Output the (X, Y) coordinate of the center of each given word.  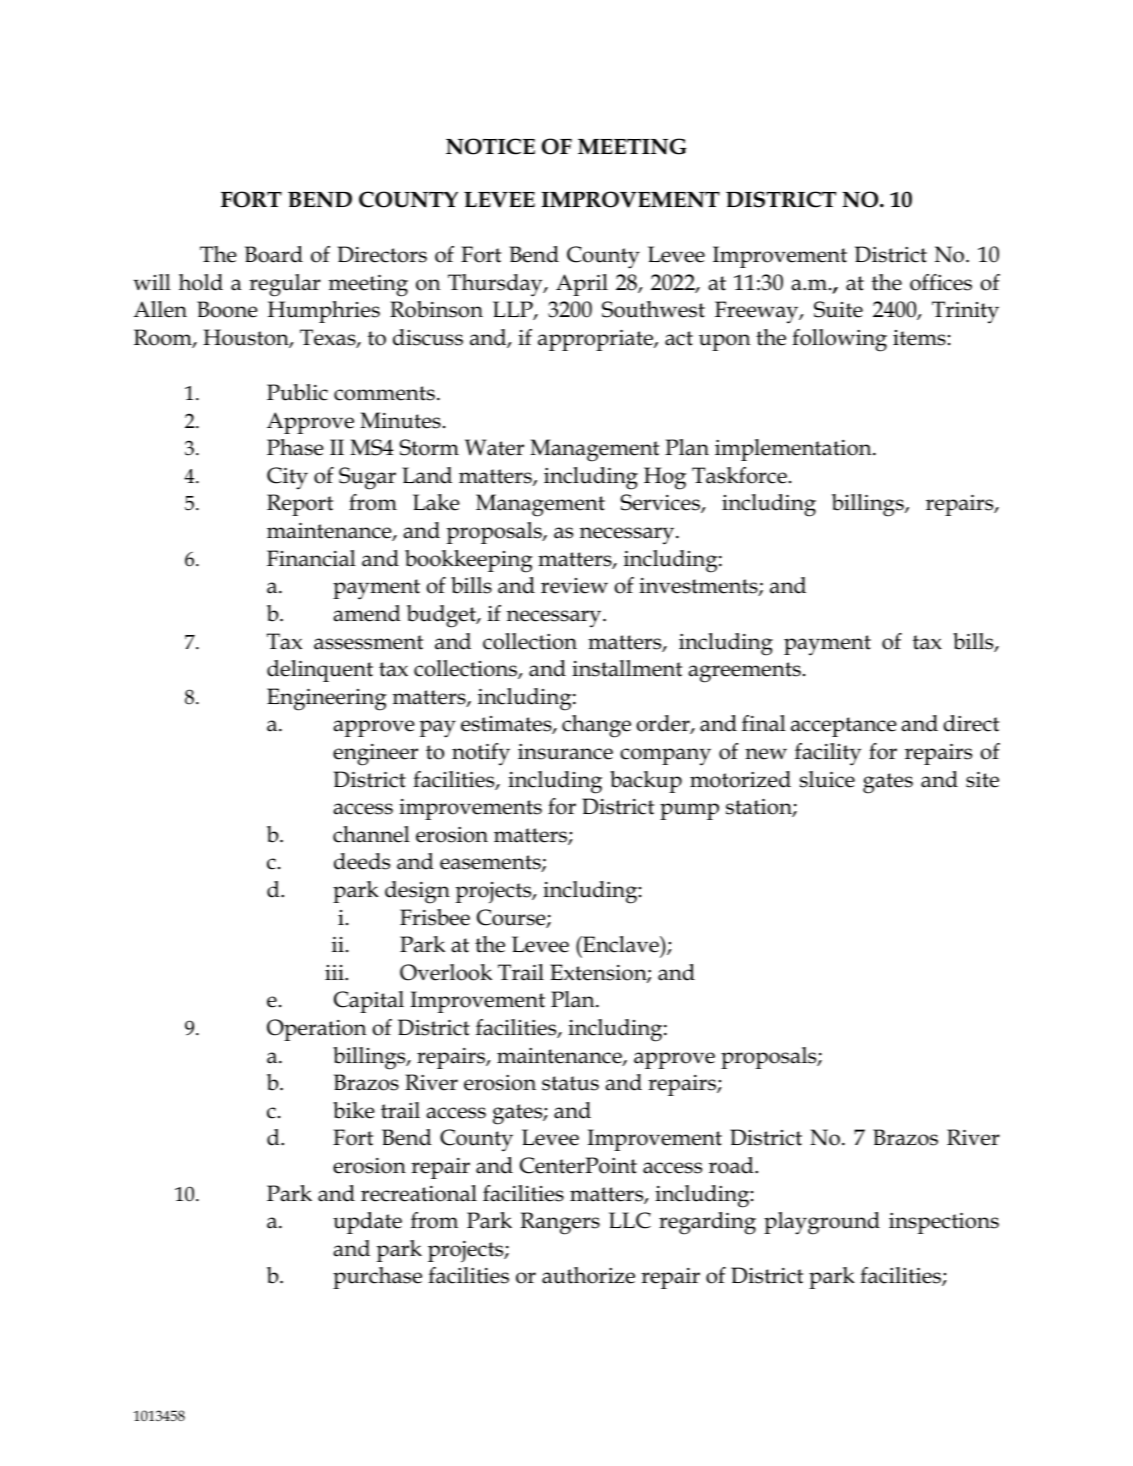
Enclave (621, 944)
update (367, 1223)
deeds (362, 861)
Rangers (560, 1223)
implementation (794, 450)
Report (300, 505)
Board (274, 254)
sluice (827, 779)
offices (941, 282)
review (574, 586)
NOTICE (490, 146)
